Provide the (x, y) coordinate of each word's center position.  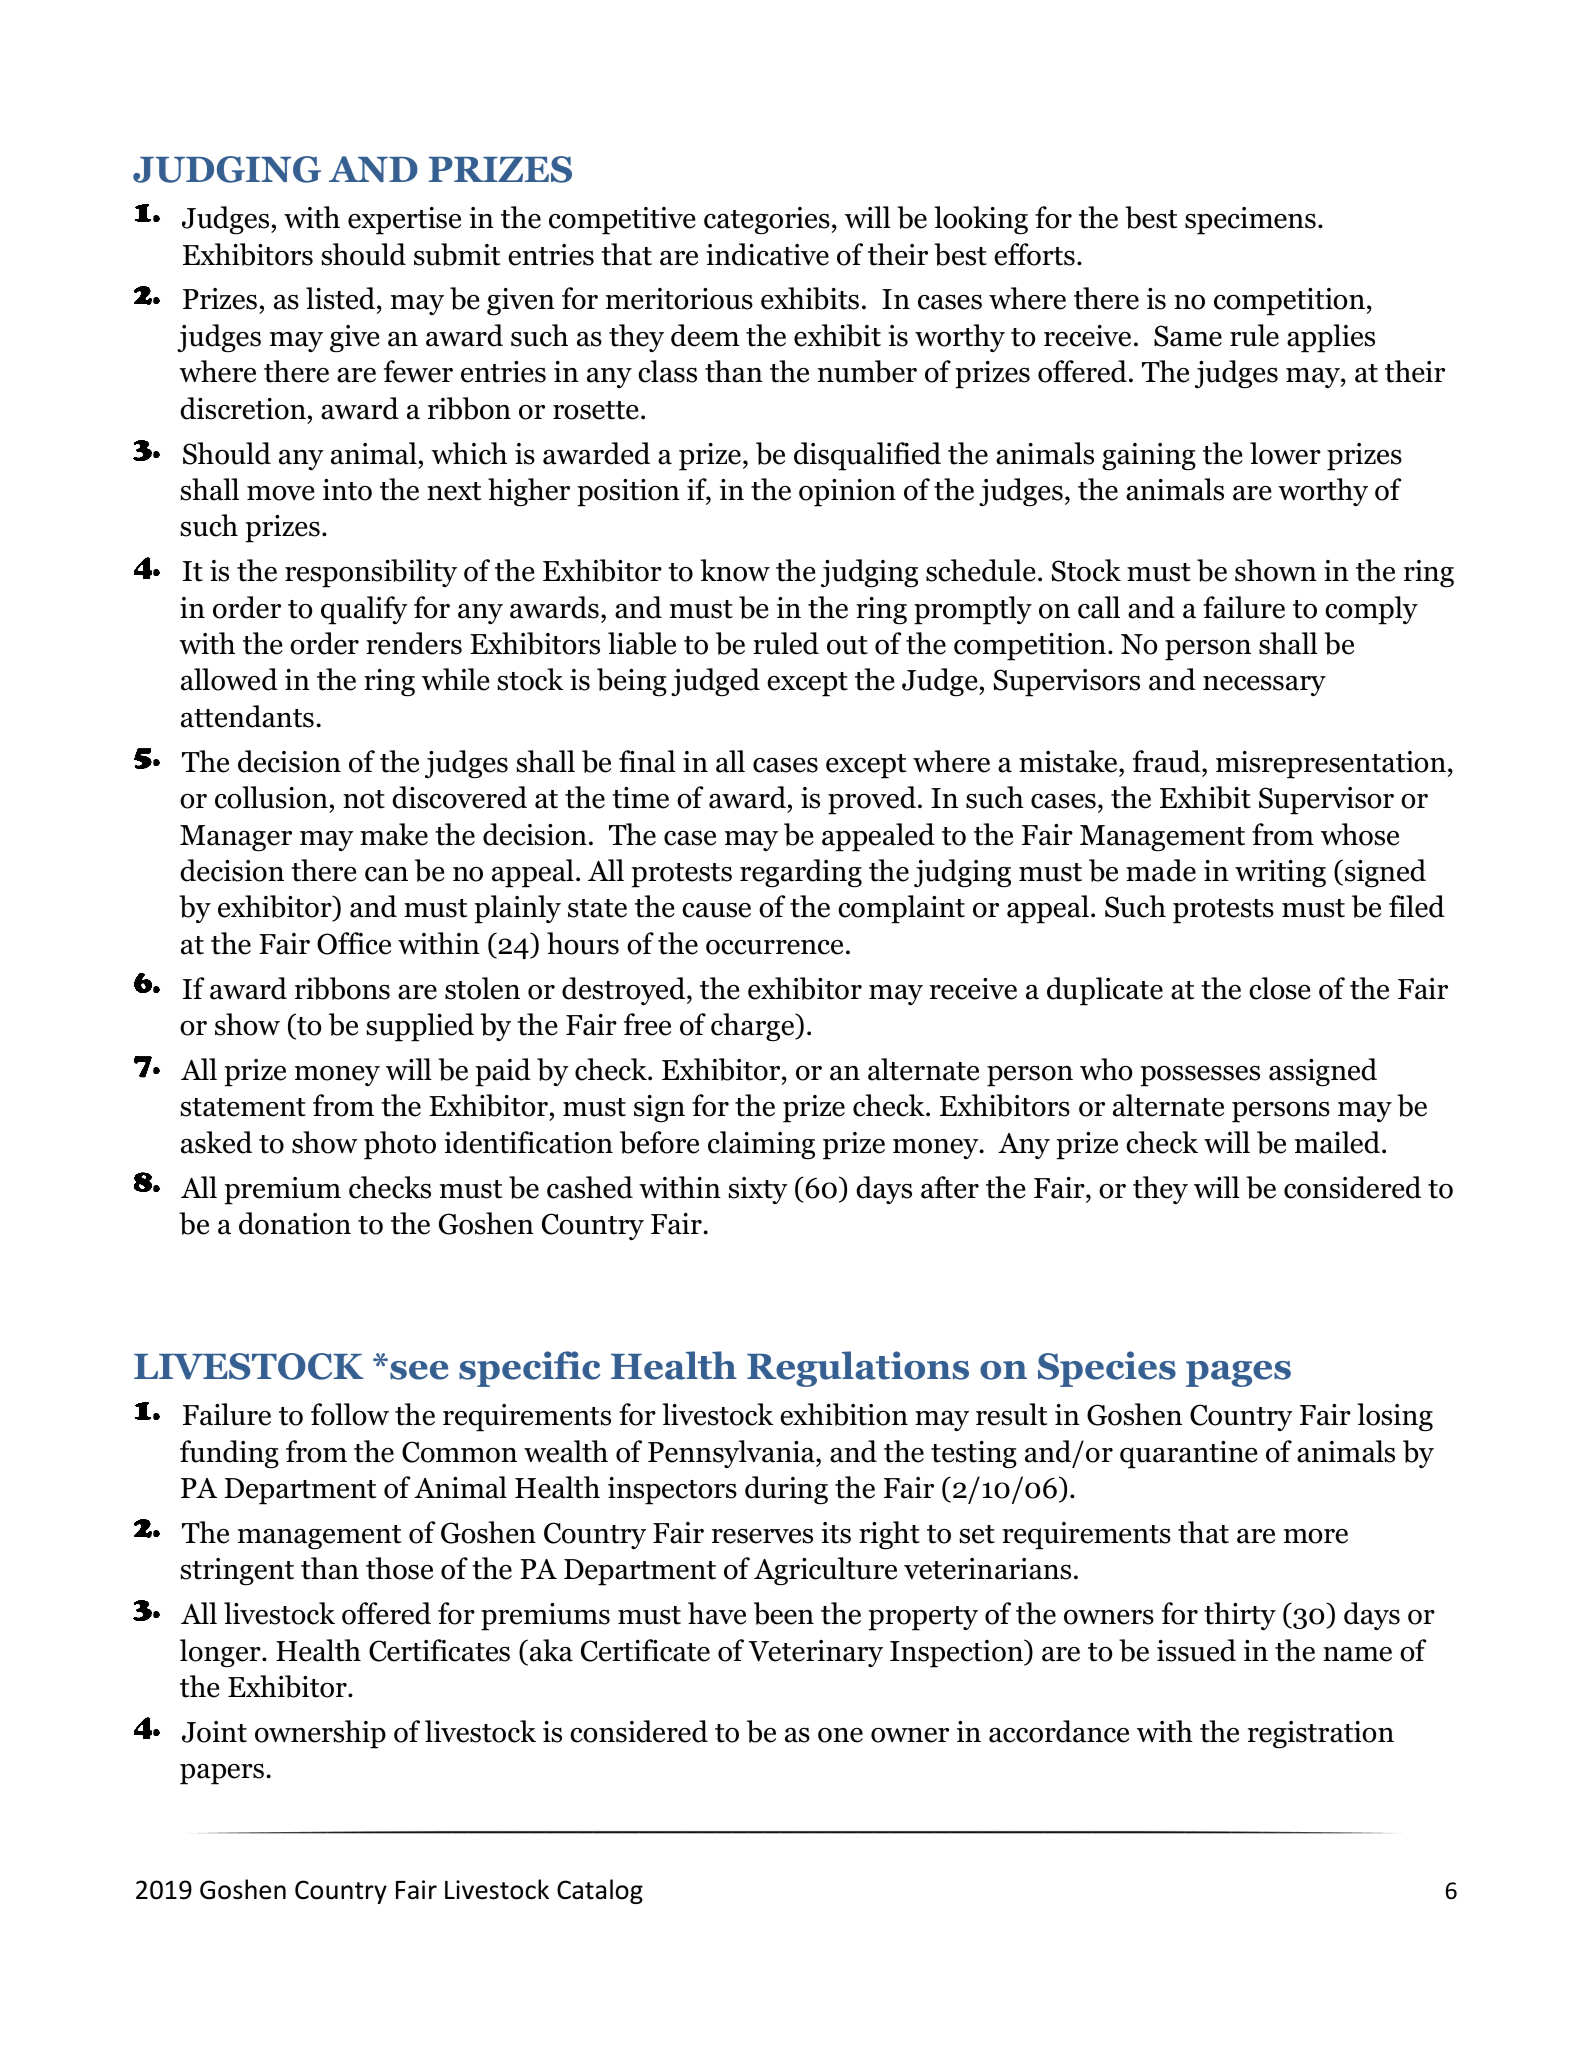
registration (1321, 1735)
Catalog (600, 1891)
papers (222, 1774)
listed (340, 298)
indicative (767, 254)
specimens (1250, 221)
